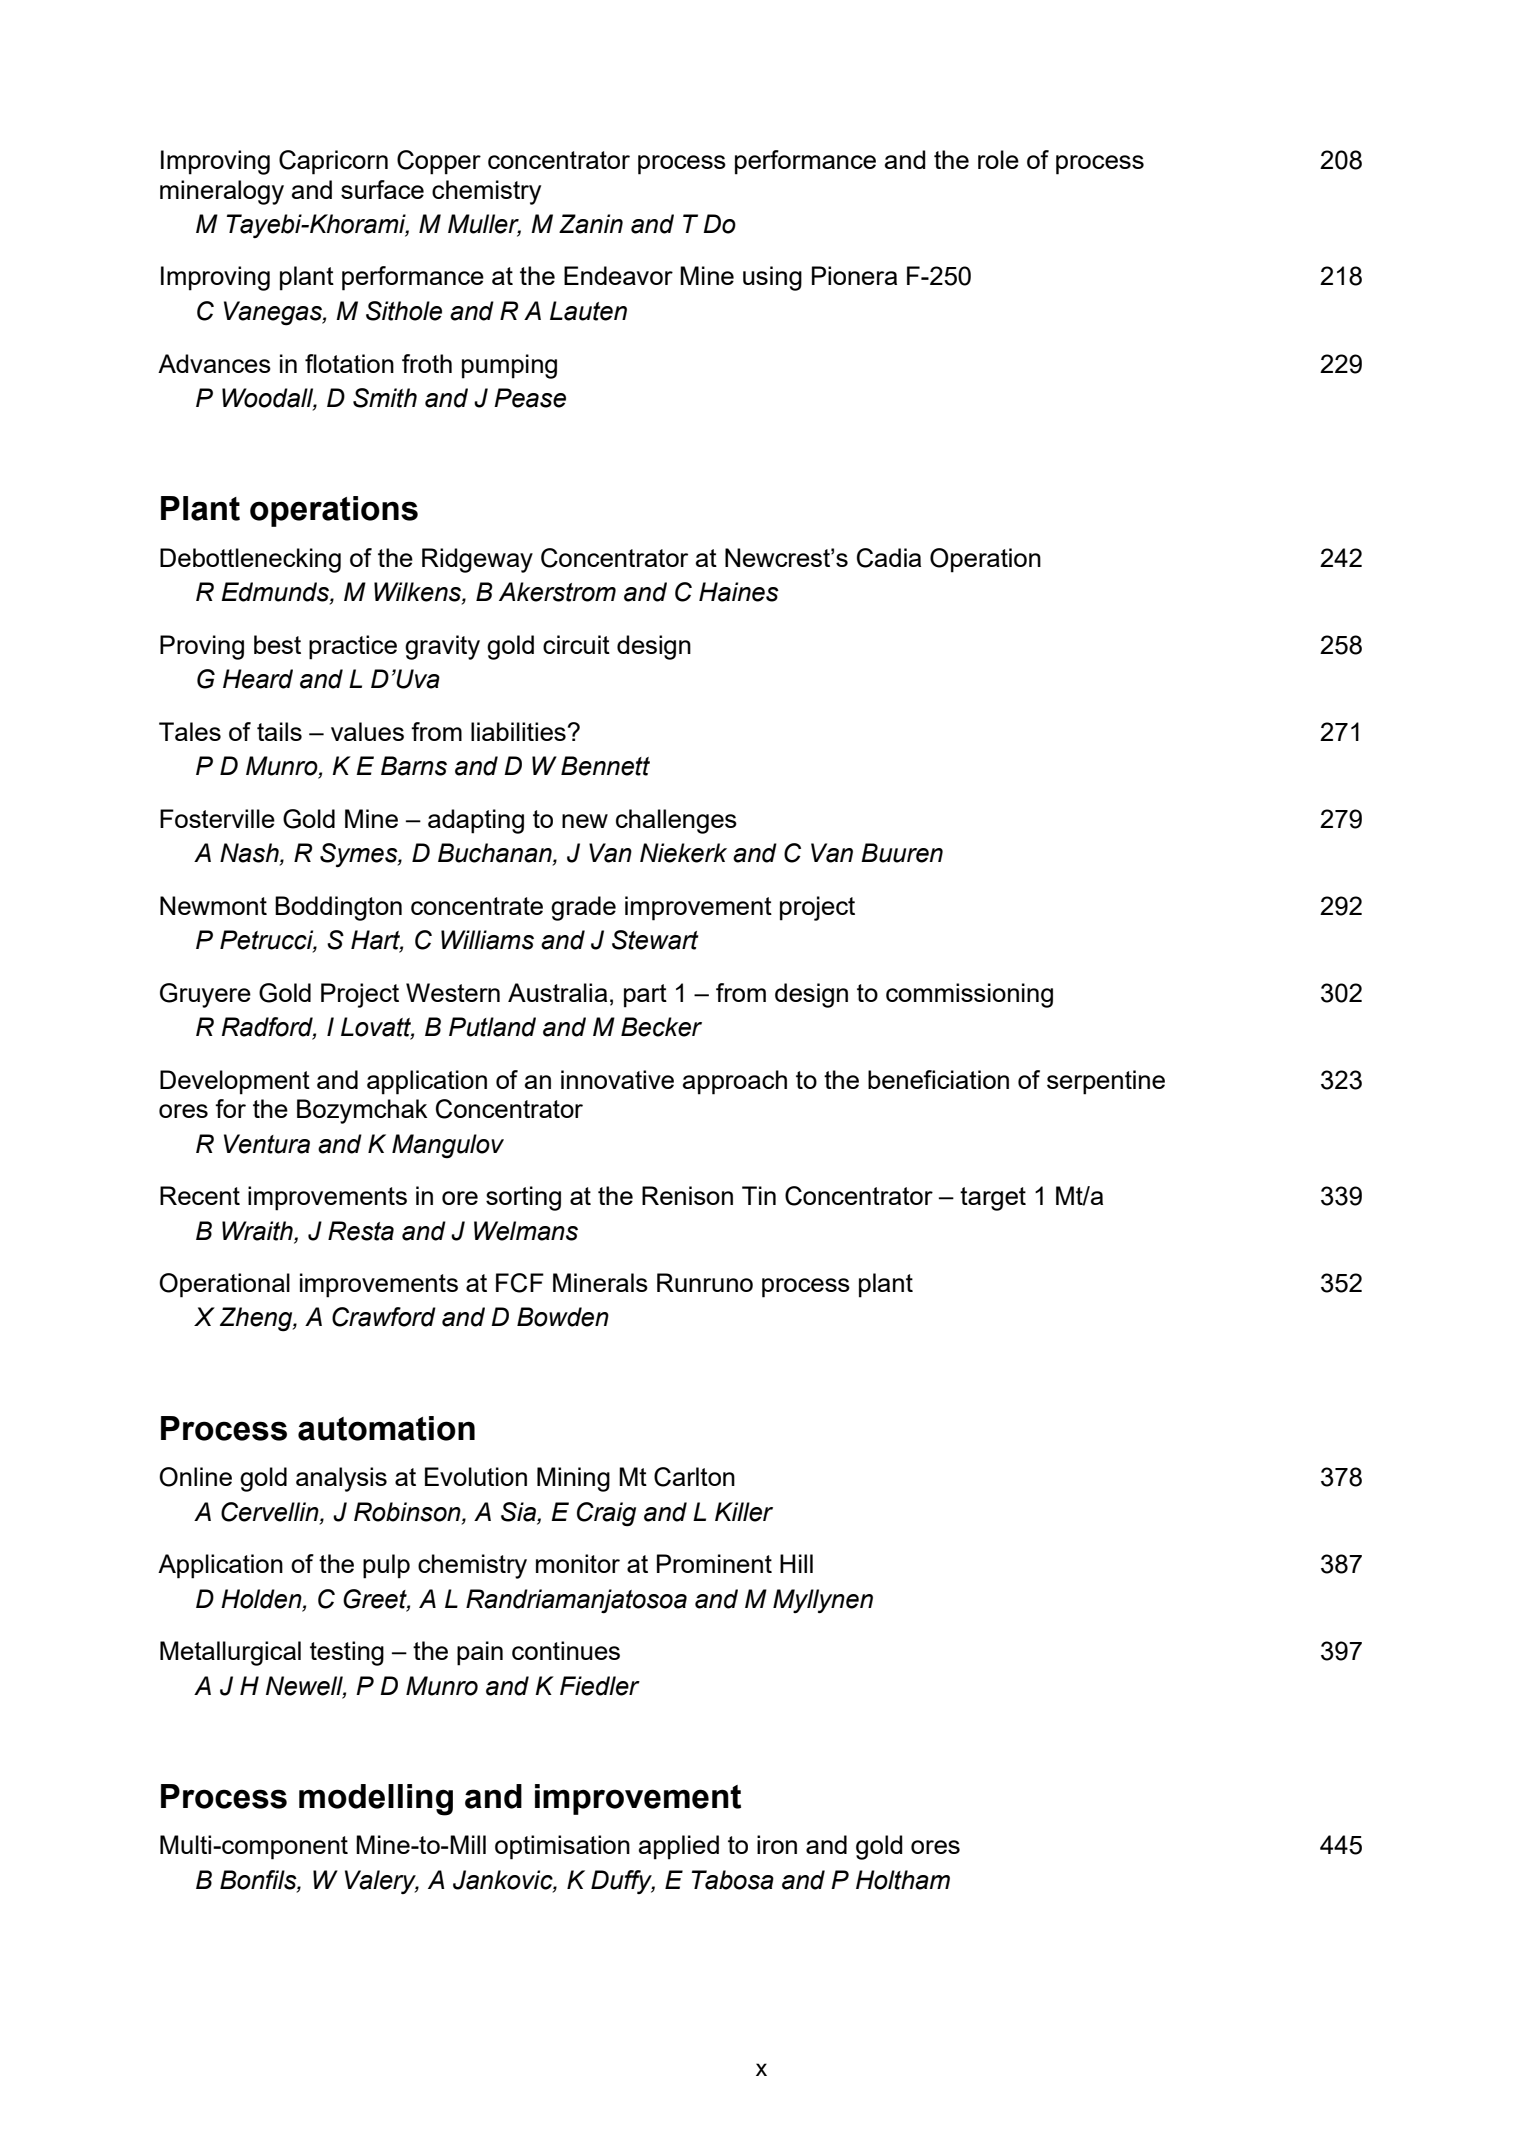 This document has width=1523, height=2154. I want to click on role, so click(998, 159).
